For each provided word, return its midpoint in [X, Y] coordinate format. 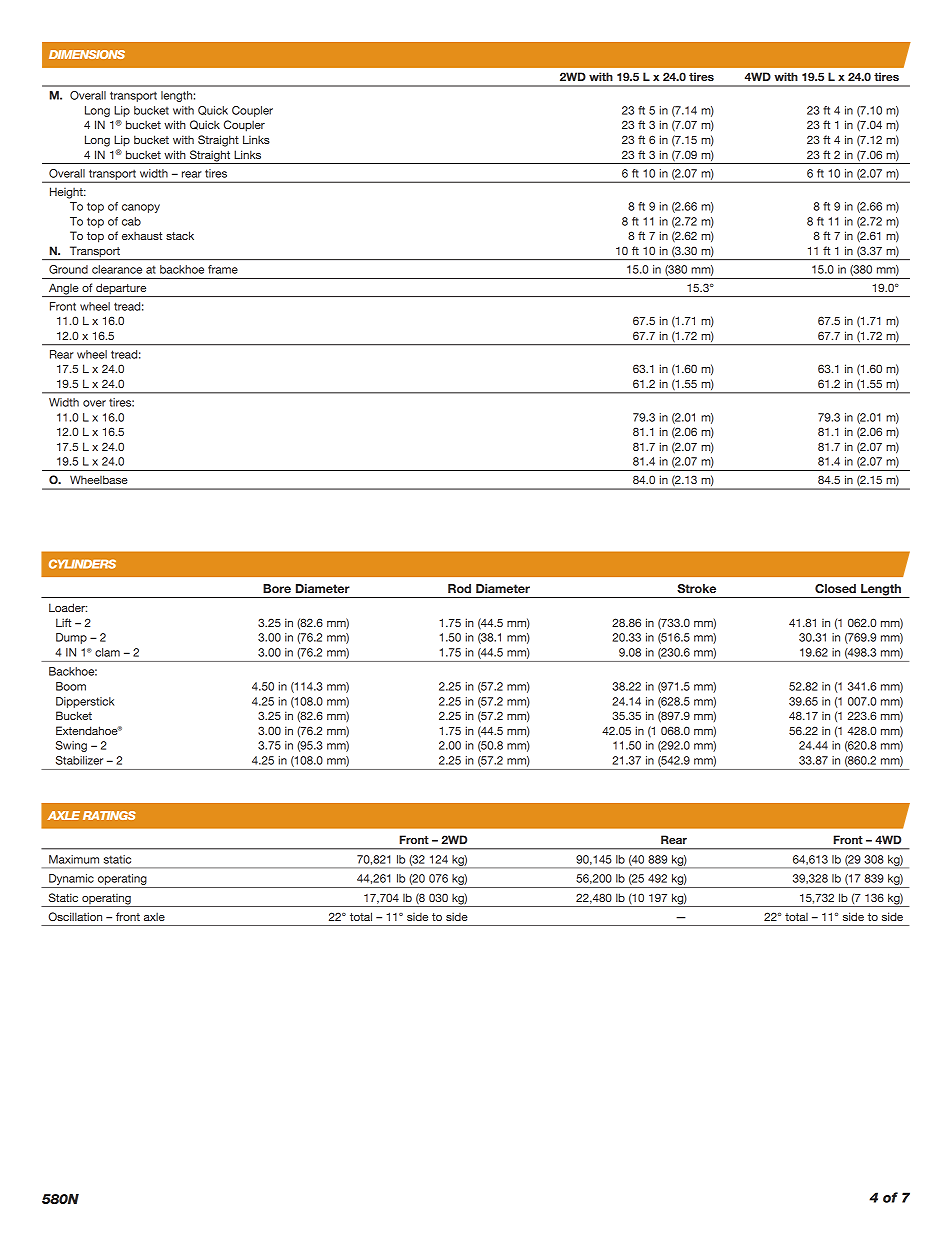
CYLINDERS [82, 564]
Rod [459, 588]
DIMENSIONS [87, 54]
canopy [141, 208]
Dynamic [71, 879]
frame [223, 269]
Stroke [696, 588]
